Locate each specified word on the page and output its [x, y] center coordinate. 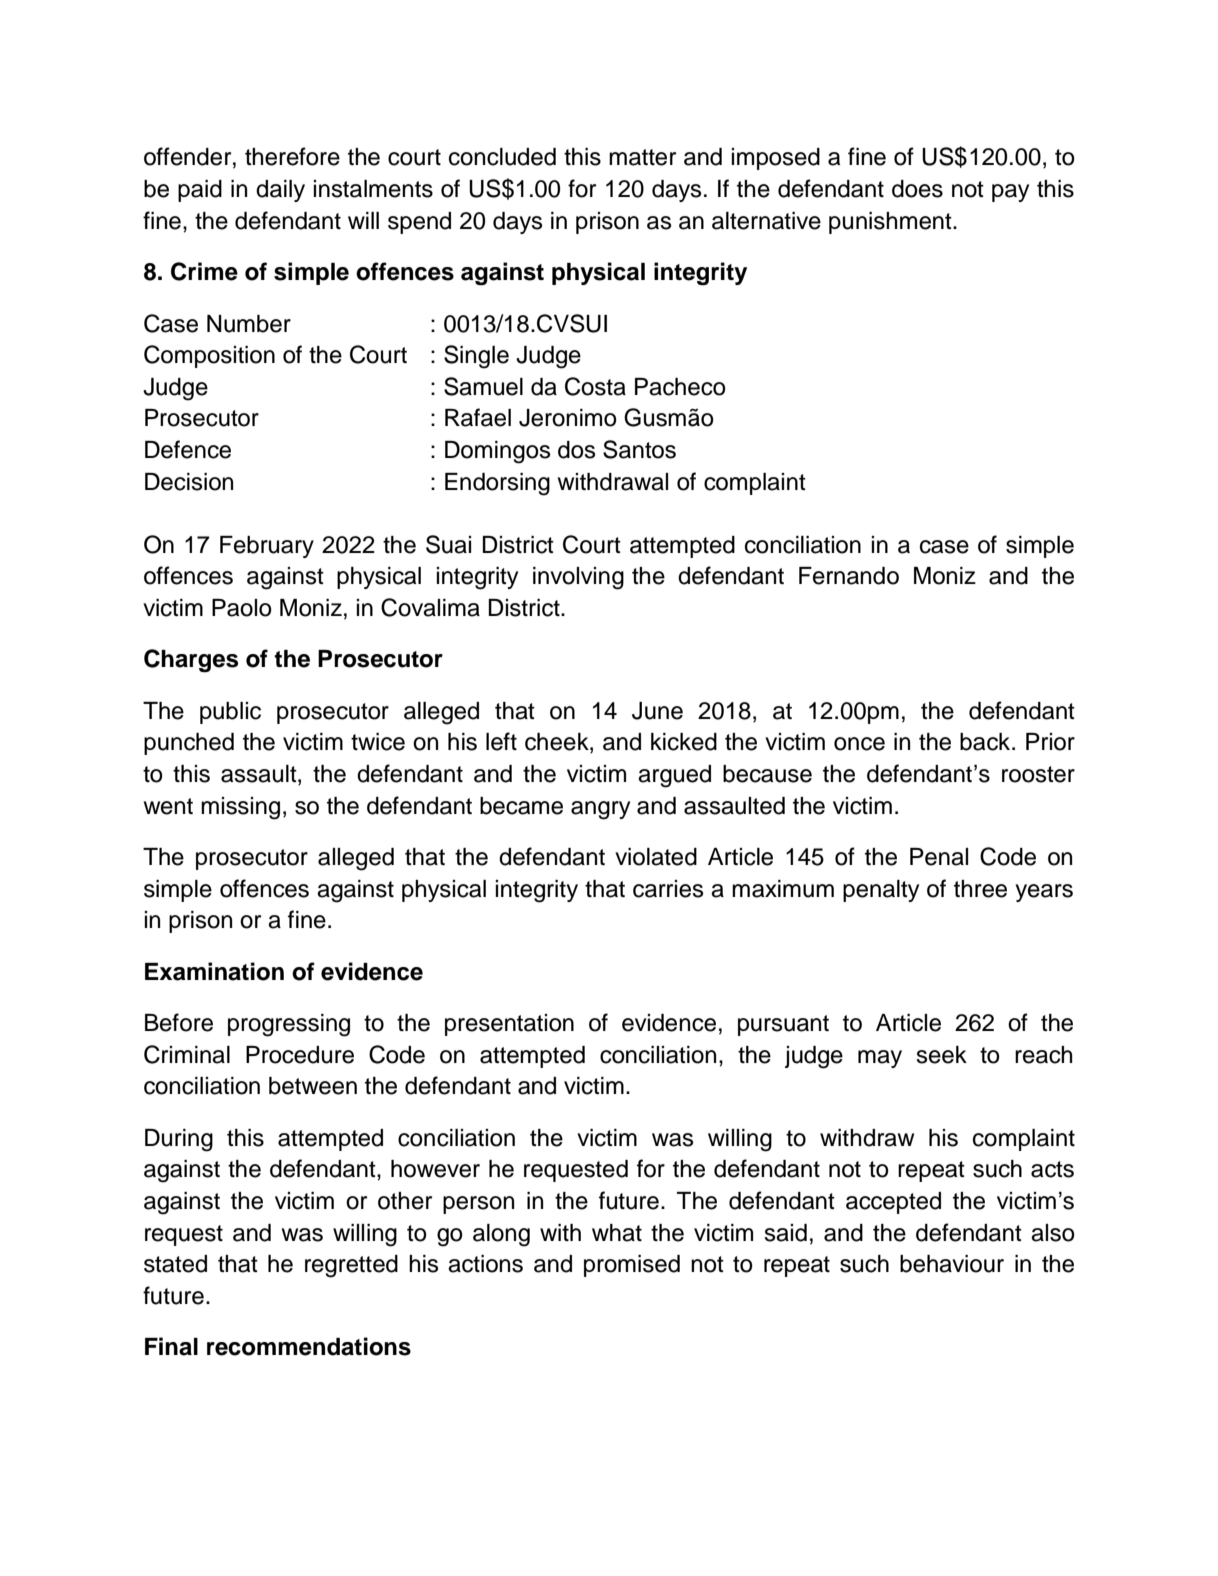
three [980, 889]
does [917, 189]
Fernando [849, 576]
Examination [214, 971]
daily [280, 191]
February [267, 547]
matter [642, 157]
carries [668, 889]
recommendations [309, 1346]
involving [578, 578]
